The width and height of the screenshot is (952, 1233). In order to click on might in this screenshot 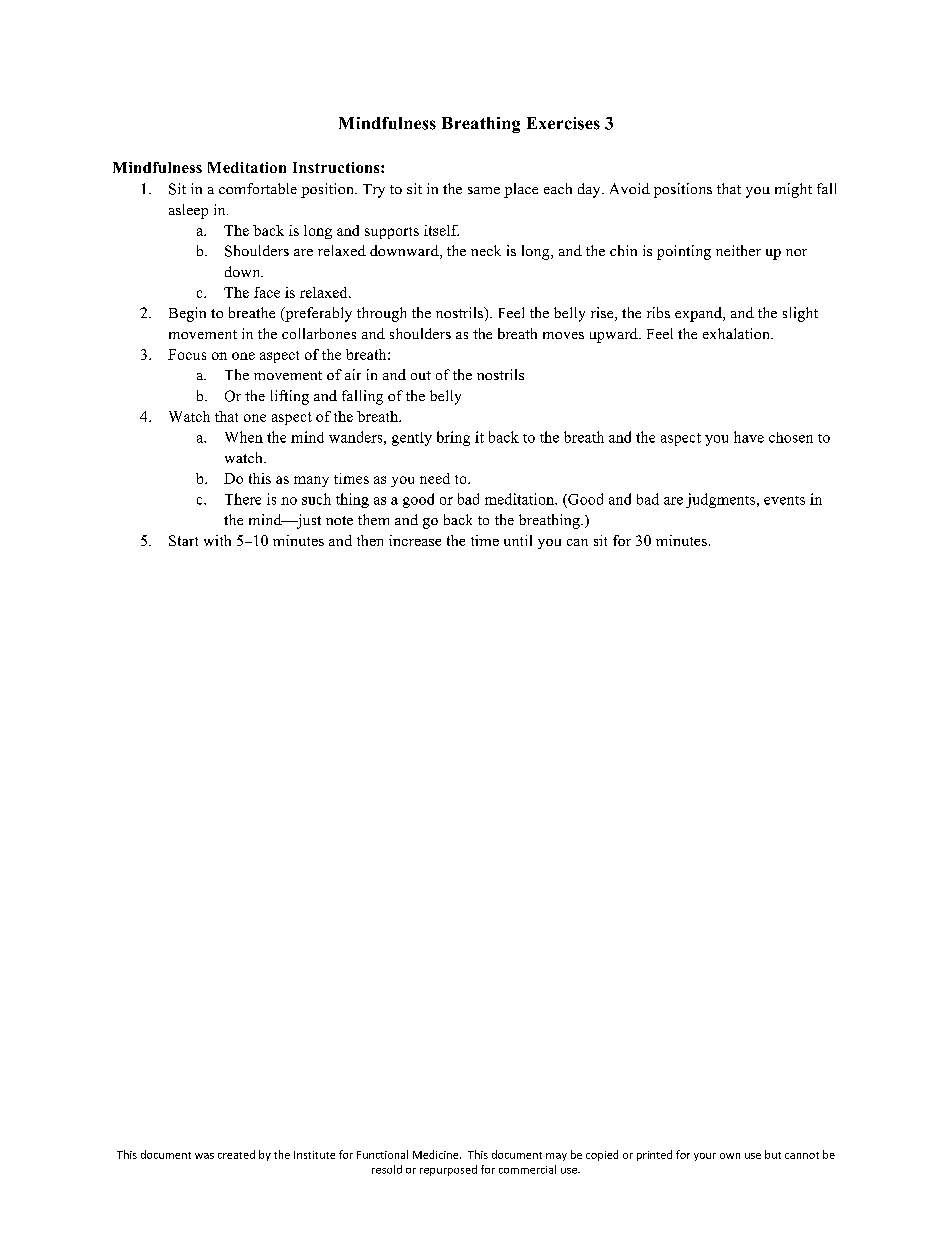, I will do `click(793, 190)`.
